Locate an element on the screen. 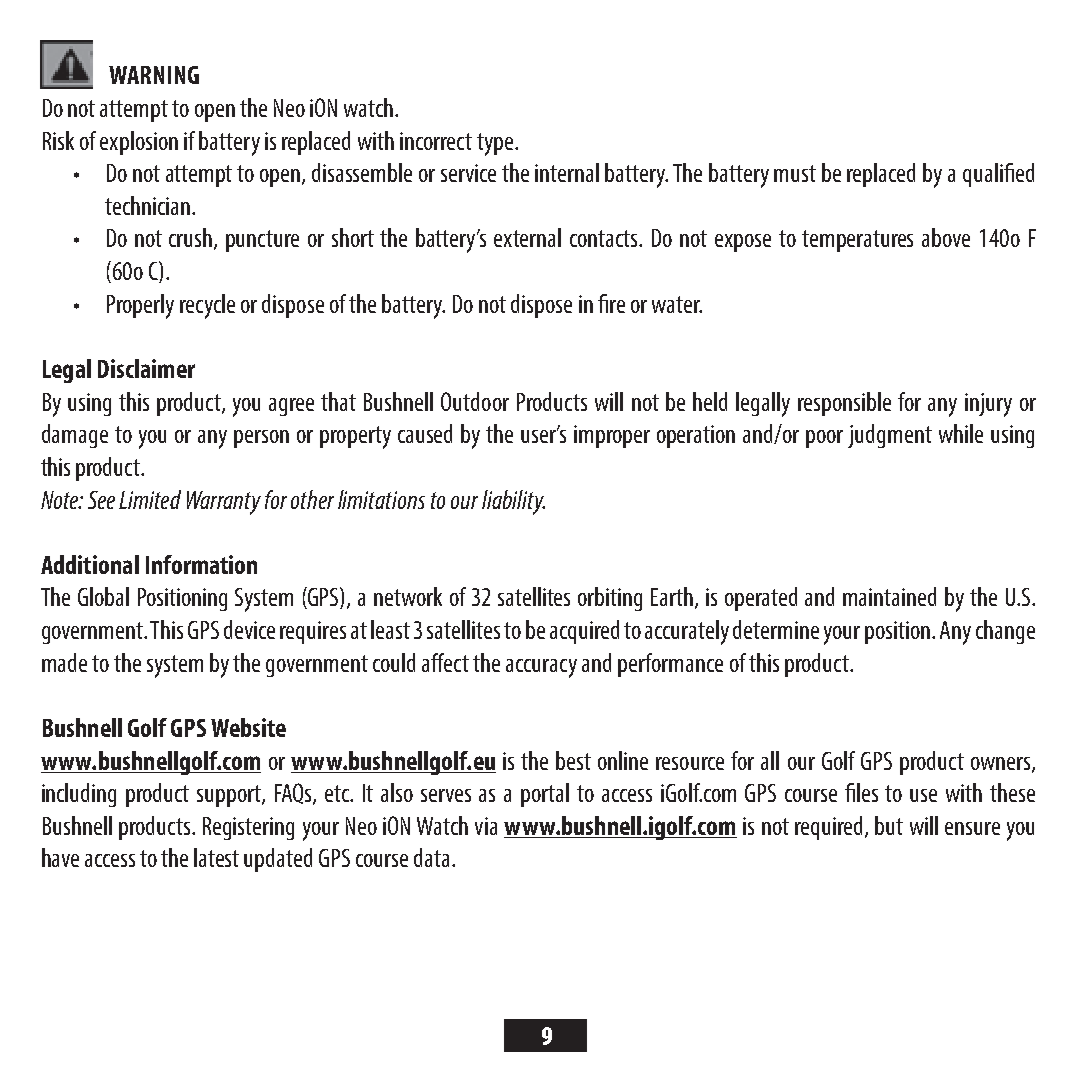  liability is located at coordinates (513, 502).
